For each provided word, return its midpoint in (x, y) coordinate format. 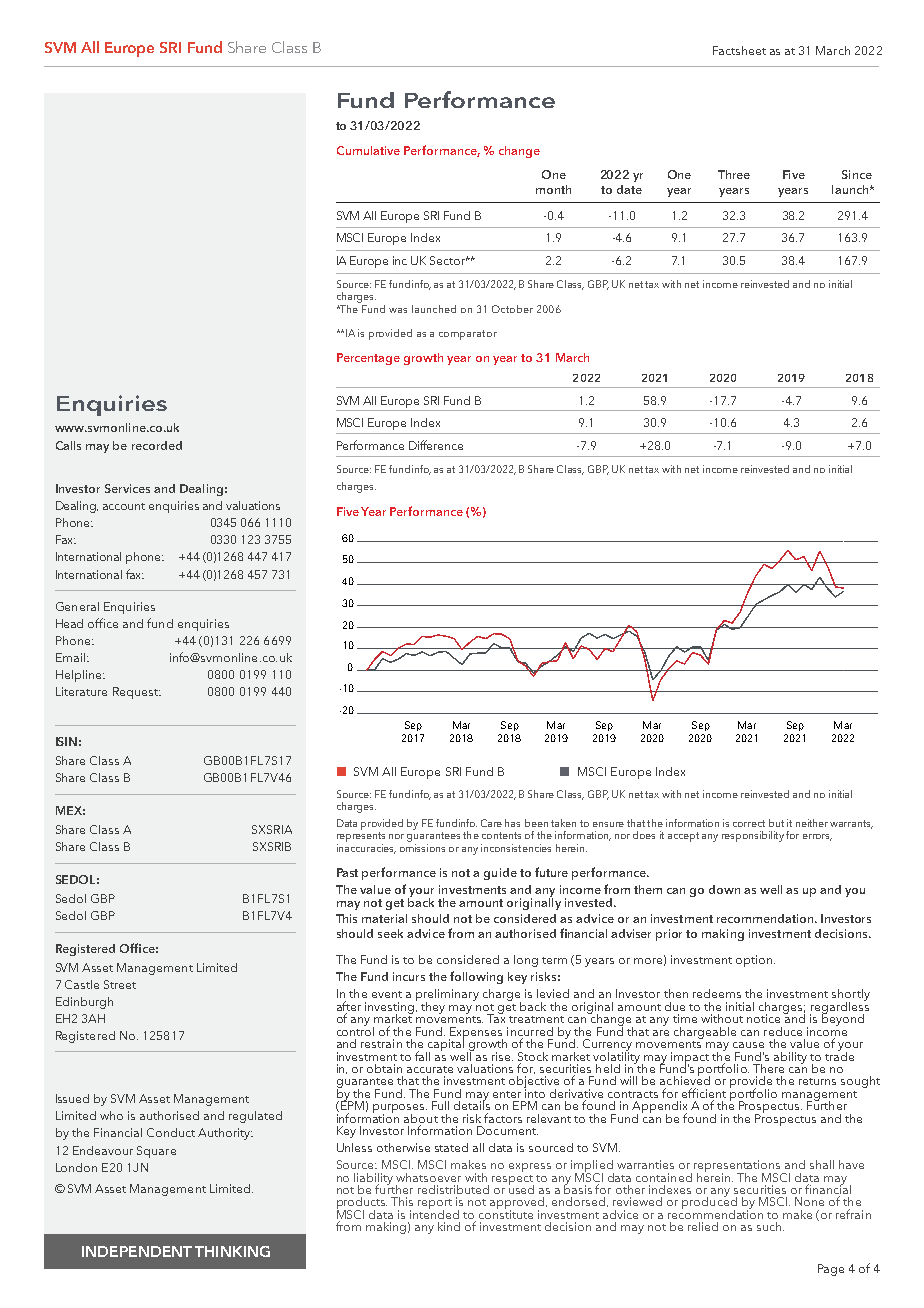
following (476, 977)
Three (734, 174)
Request (136, 693)
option (754, 961)
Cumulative (368, 150)
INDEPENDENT (137, 1251)
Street (120, 984)
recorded (157, 445)
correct (749, 823)
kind (449, 1226)
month (553, 189)
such (770, 1226)
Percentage (368, 359)
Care (491, 823)
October (512, 309)
